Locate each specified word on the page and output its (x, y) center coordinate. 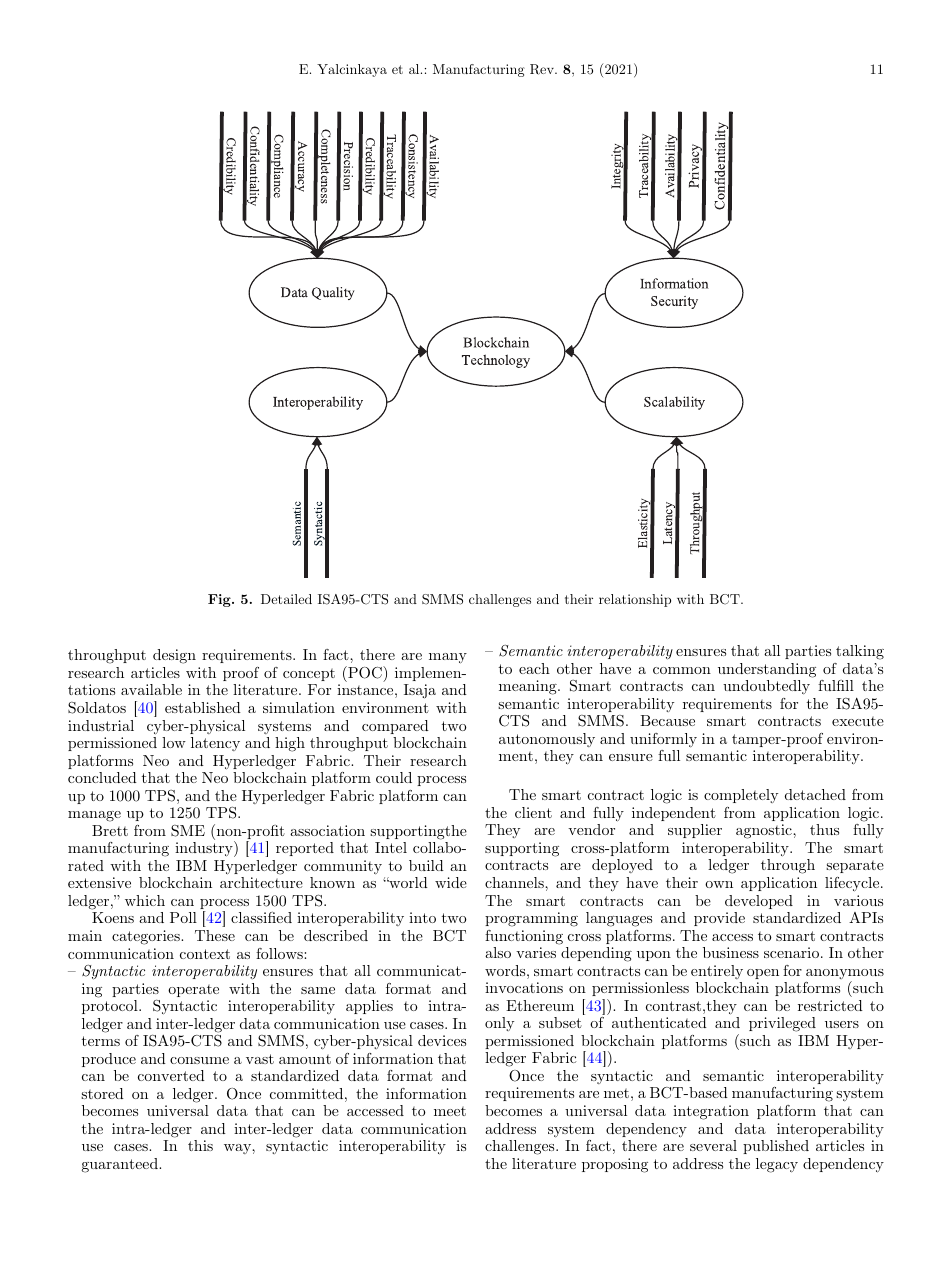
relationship (635, 600)
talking (860, 652)
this (200, 1145)
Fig (220, 600)
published (776, 1147)
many (448, 658)
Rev (543, 69)
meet (450, 1111)
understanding (767, 670)
